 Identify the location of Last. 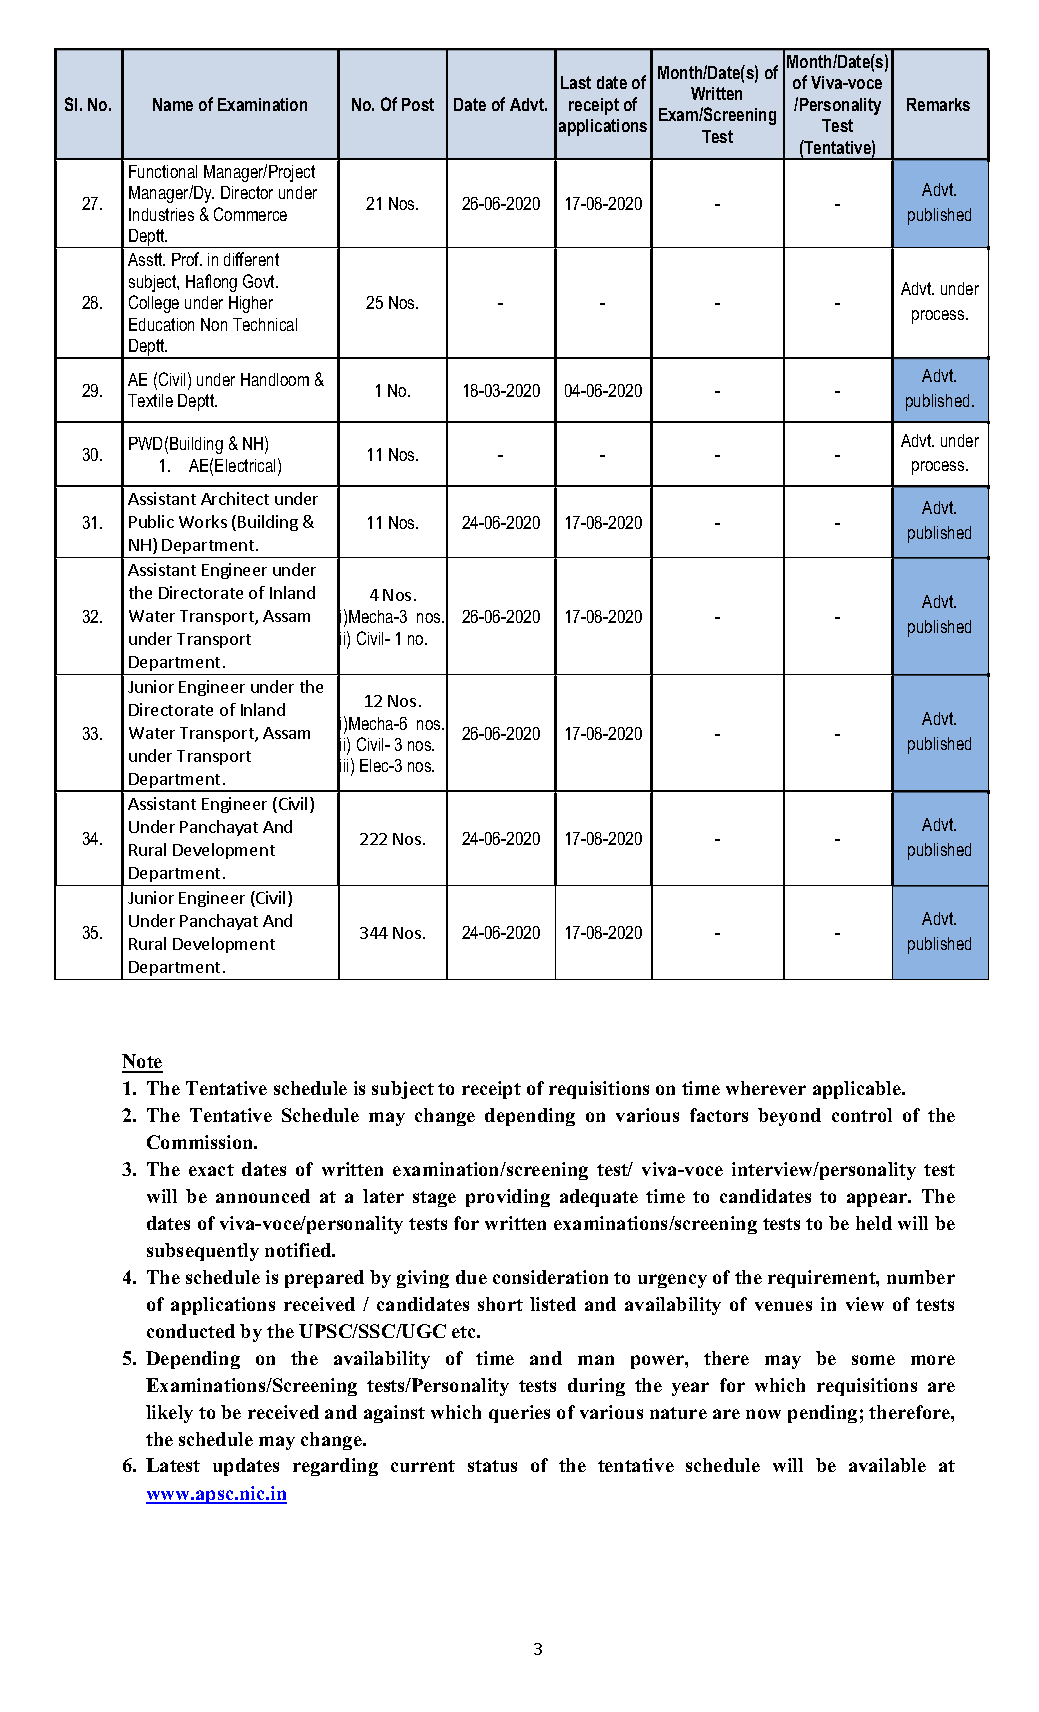
(576, 82).
